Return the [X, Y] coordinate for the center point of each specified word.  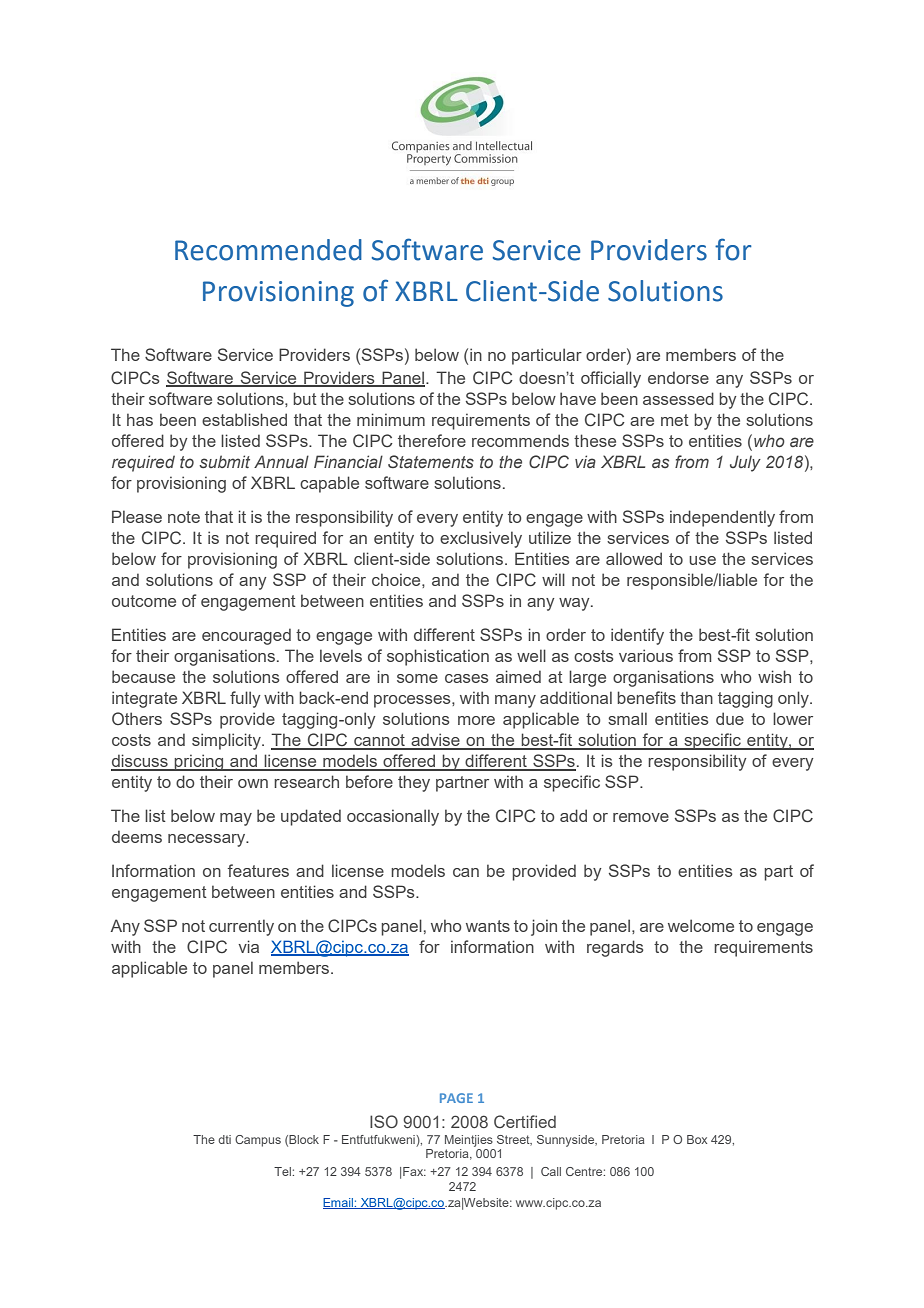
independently [722, 518]
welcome [701, 925]
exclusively [481, 539]
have [578, 398]
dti [224, 1139]
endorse [678, 377]
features [258, 870]
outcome [144, 601]
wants [488, 926]
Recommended [268, 250]
